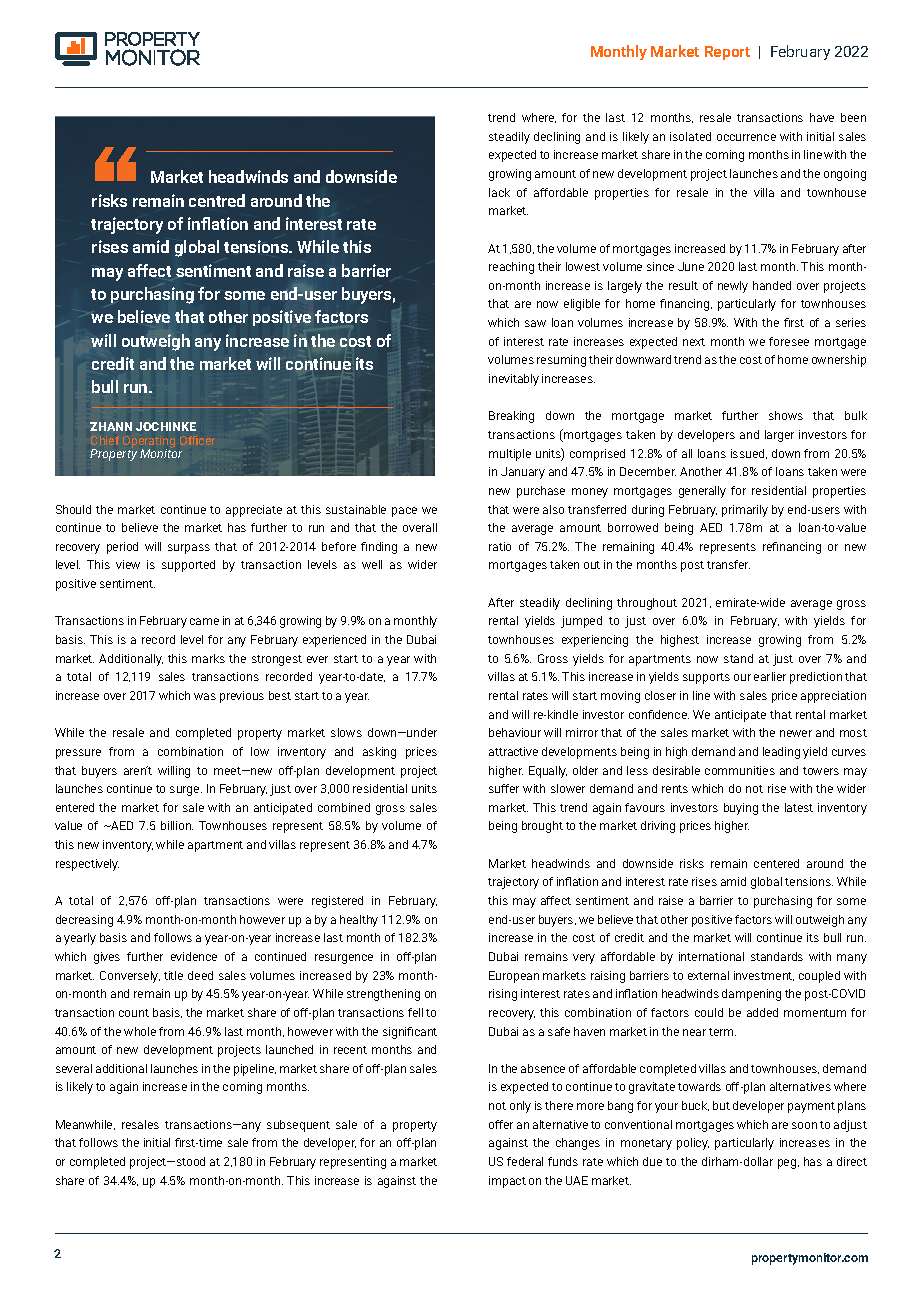 This document has width=924, height=1308. What do you see at coordinates (510, 455) in the document?
I see `multiple` at bounding box center [510, 455].
